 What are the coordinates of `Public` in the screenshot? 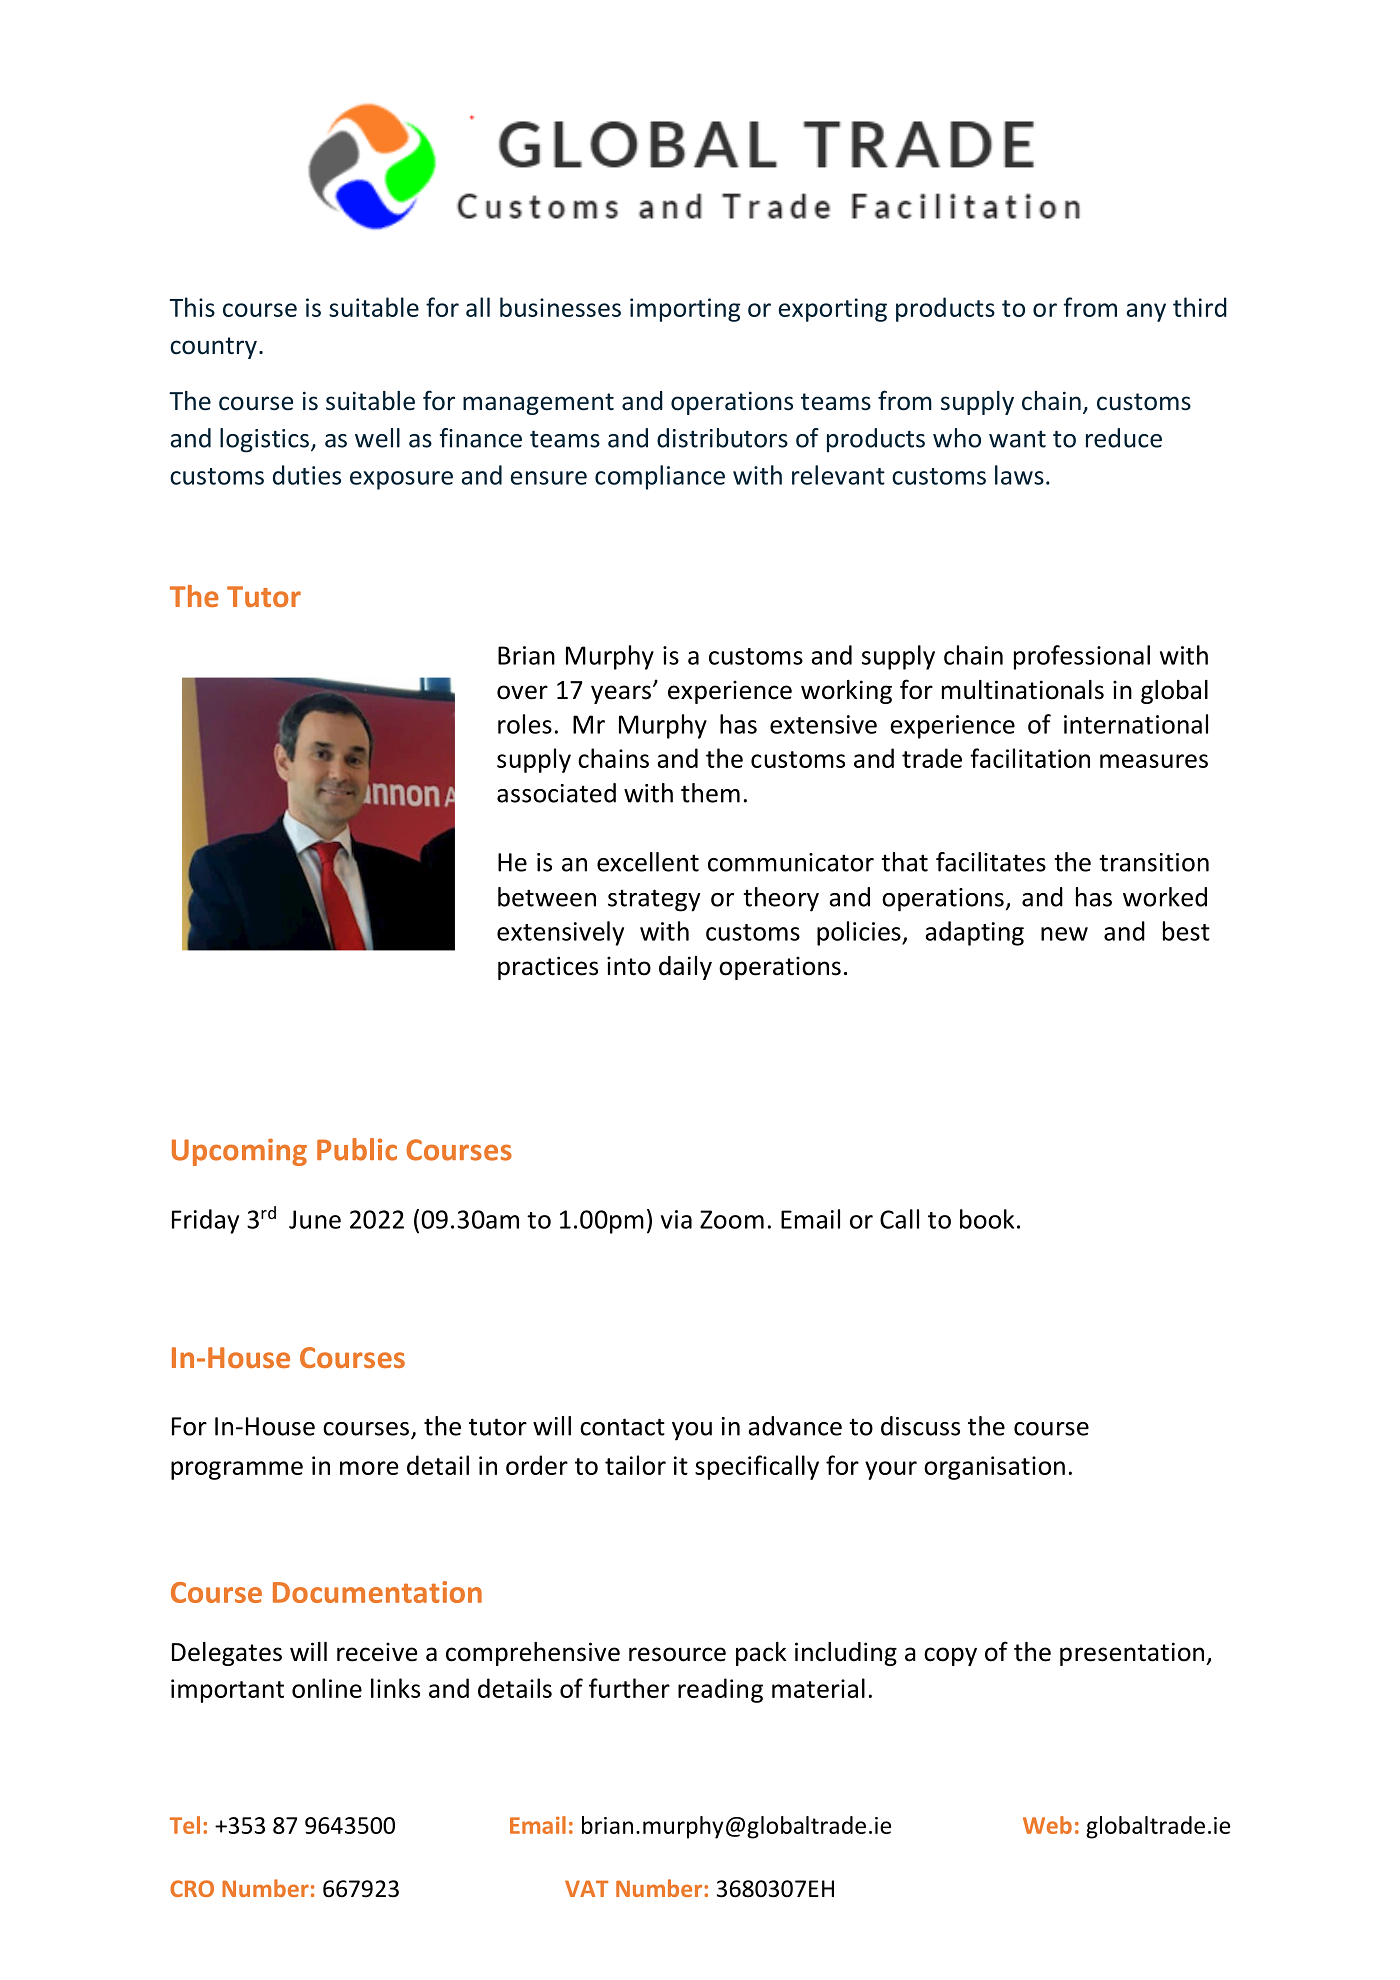 It's located at (357, 1149).
